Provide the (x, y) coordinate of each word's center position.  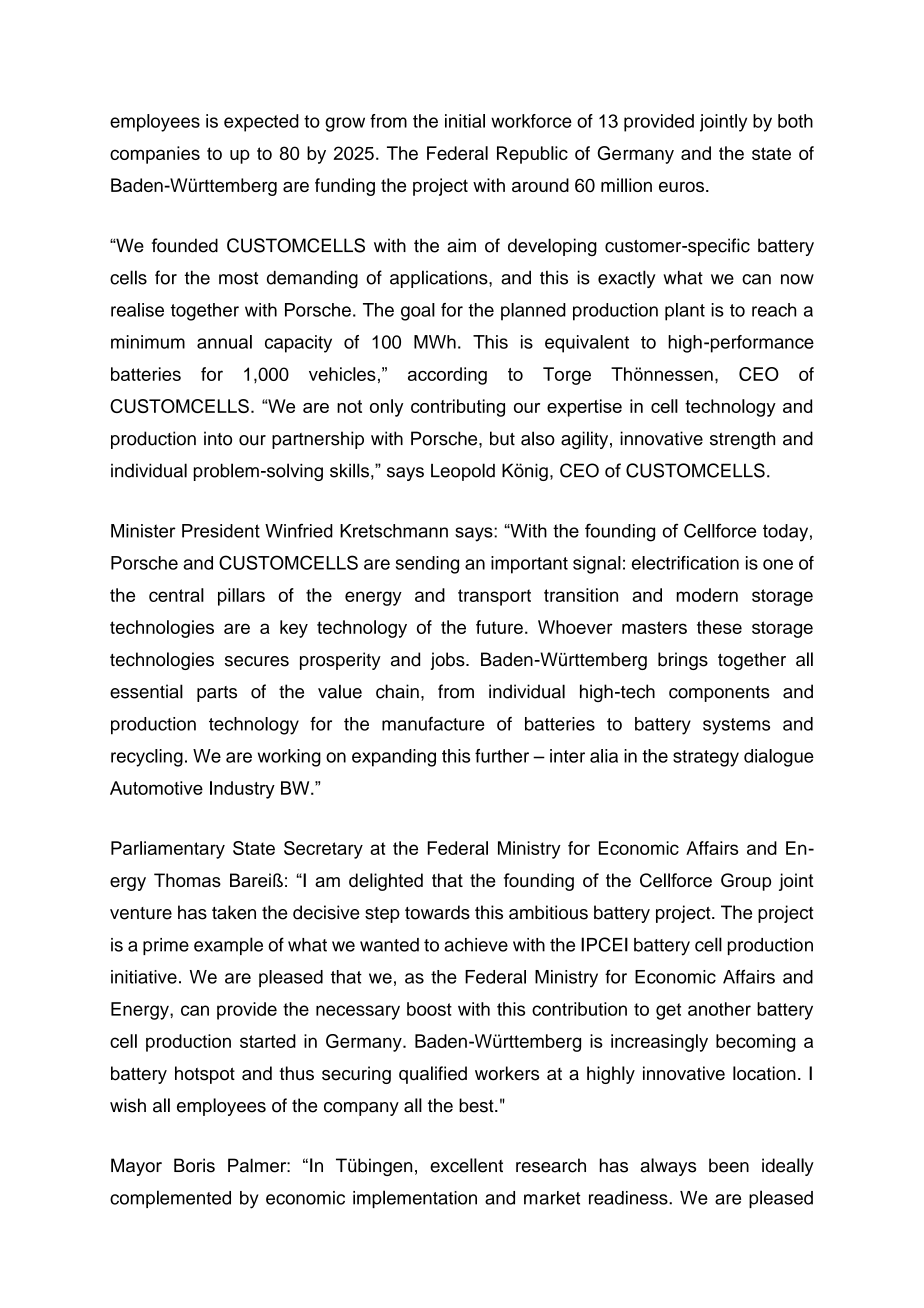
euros (681, 187)
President (221, 531)
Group (746, 882)
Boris (194, 1165)
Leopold (463, 472)
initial (465, 121)
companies (155, 155)
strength (742, 440)
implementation (415, 1199)
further (502, 756)
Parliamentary (168, 850)
